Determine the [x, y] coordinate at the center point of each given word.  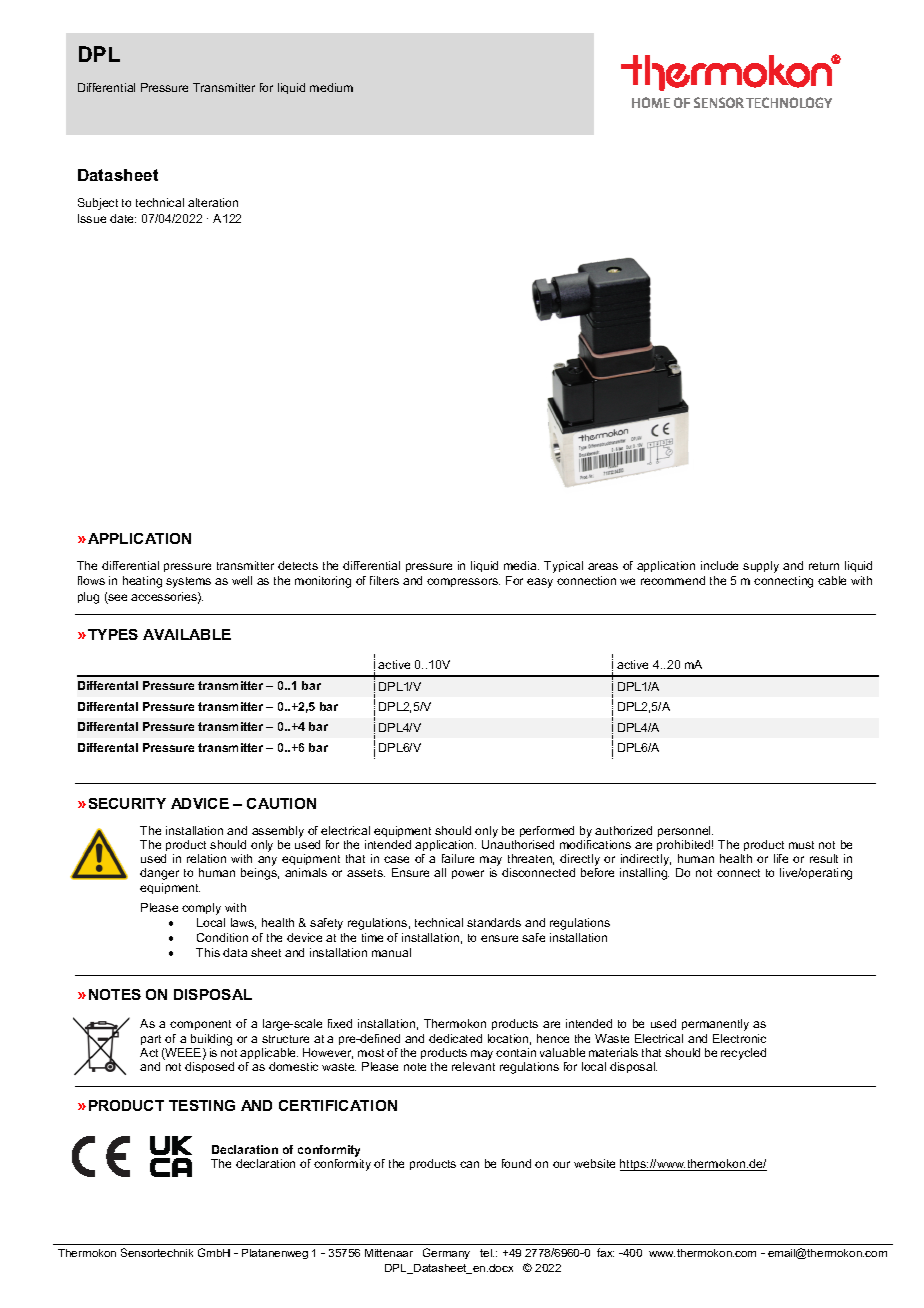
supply [761, 567]
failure [458, 858]
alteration [213, 202]
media [521, 565]
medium [331, 87]
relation [206, 858]
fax [605, 1252]
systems [188, 582]
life [781, 858]
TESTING [202, 1105]
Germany [446, 1253]
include [719, 565]
